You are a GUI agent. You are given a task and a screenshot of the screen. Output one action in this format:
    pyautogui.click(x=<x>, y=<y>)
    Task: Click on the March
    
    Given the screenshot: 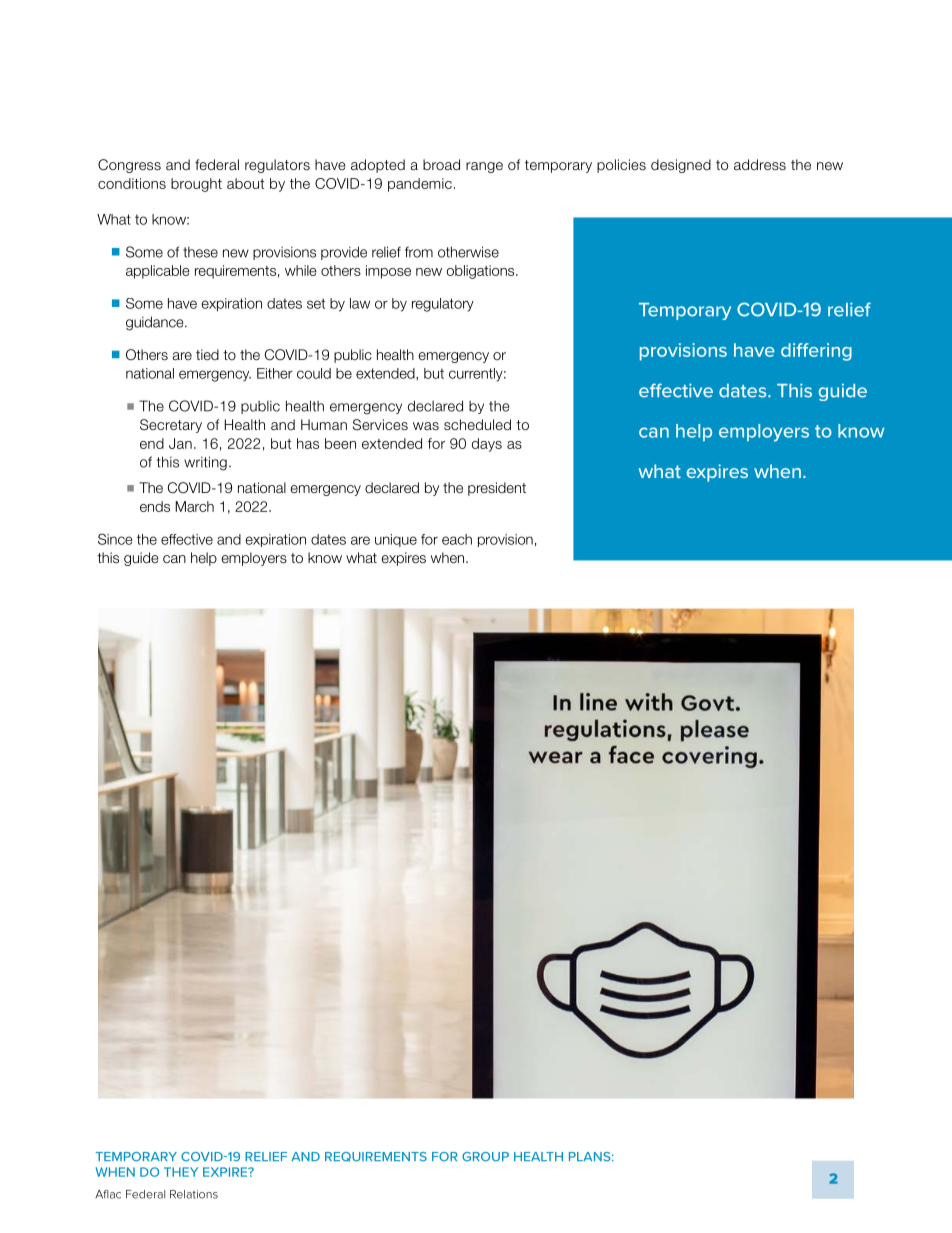 What is the action you would take?
    pyautogui.click(x=194, y=506)
